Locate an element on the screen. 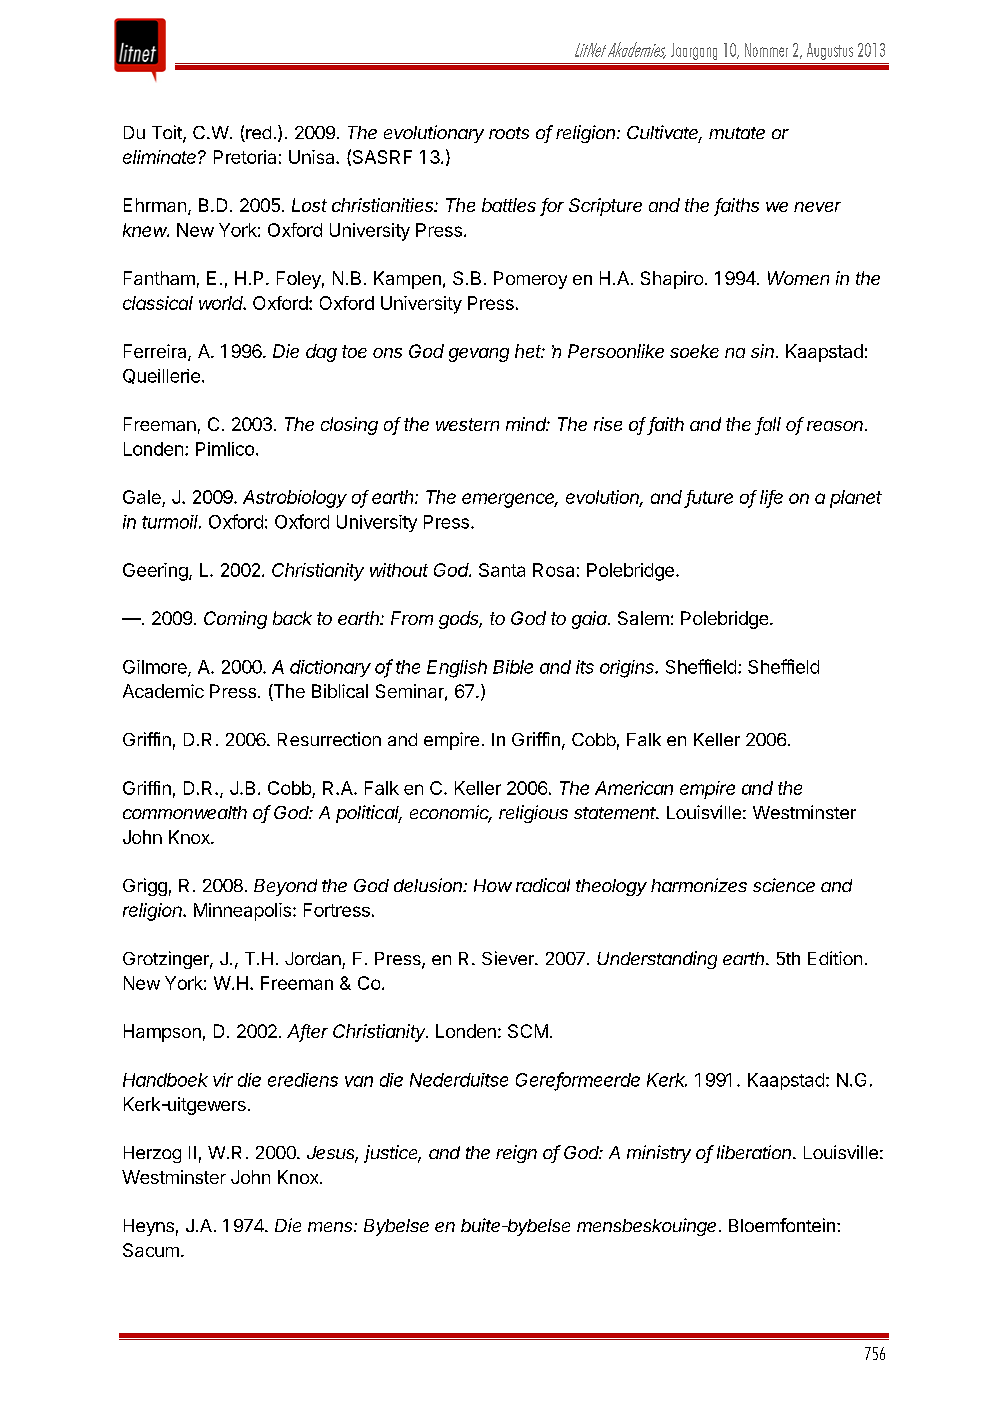 This screenshot has height=1425, width=1008. mutate is located at coordinates (737, 133).
